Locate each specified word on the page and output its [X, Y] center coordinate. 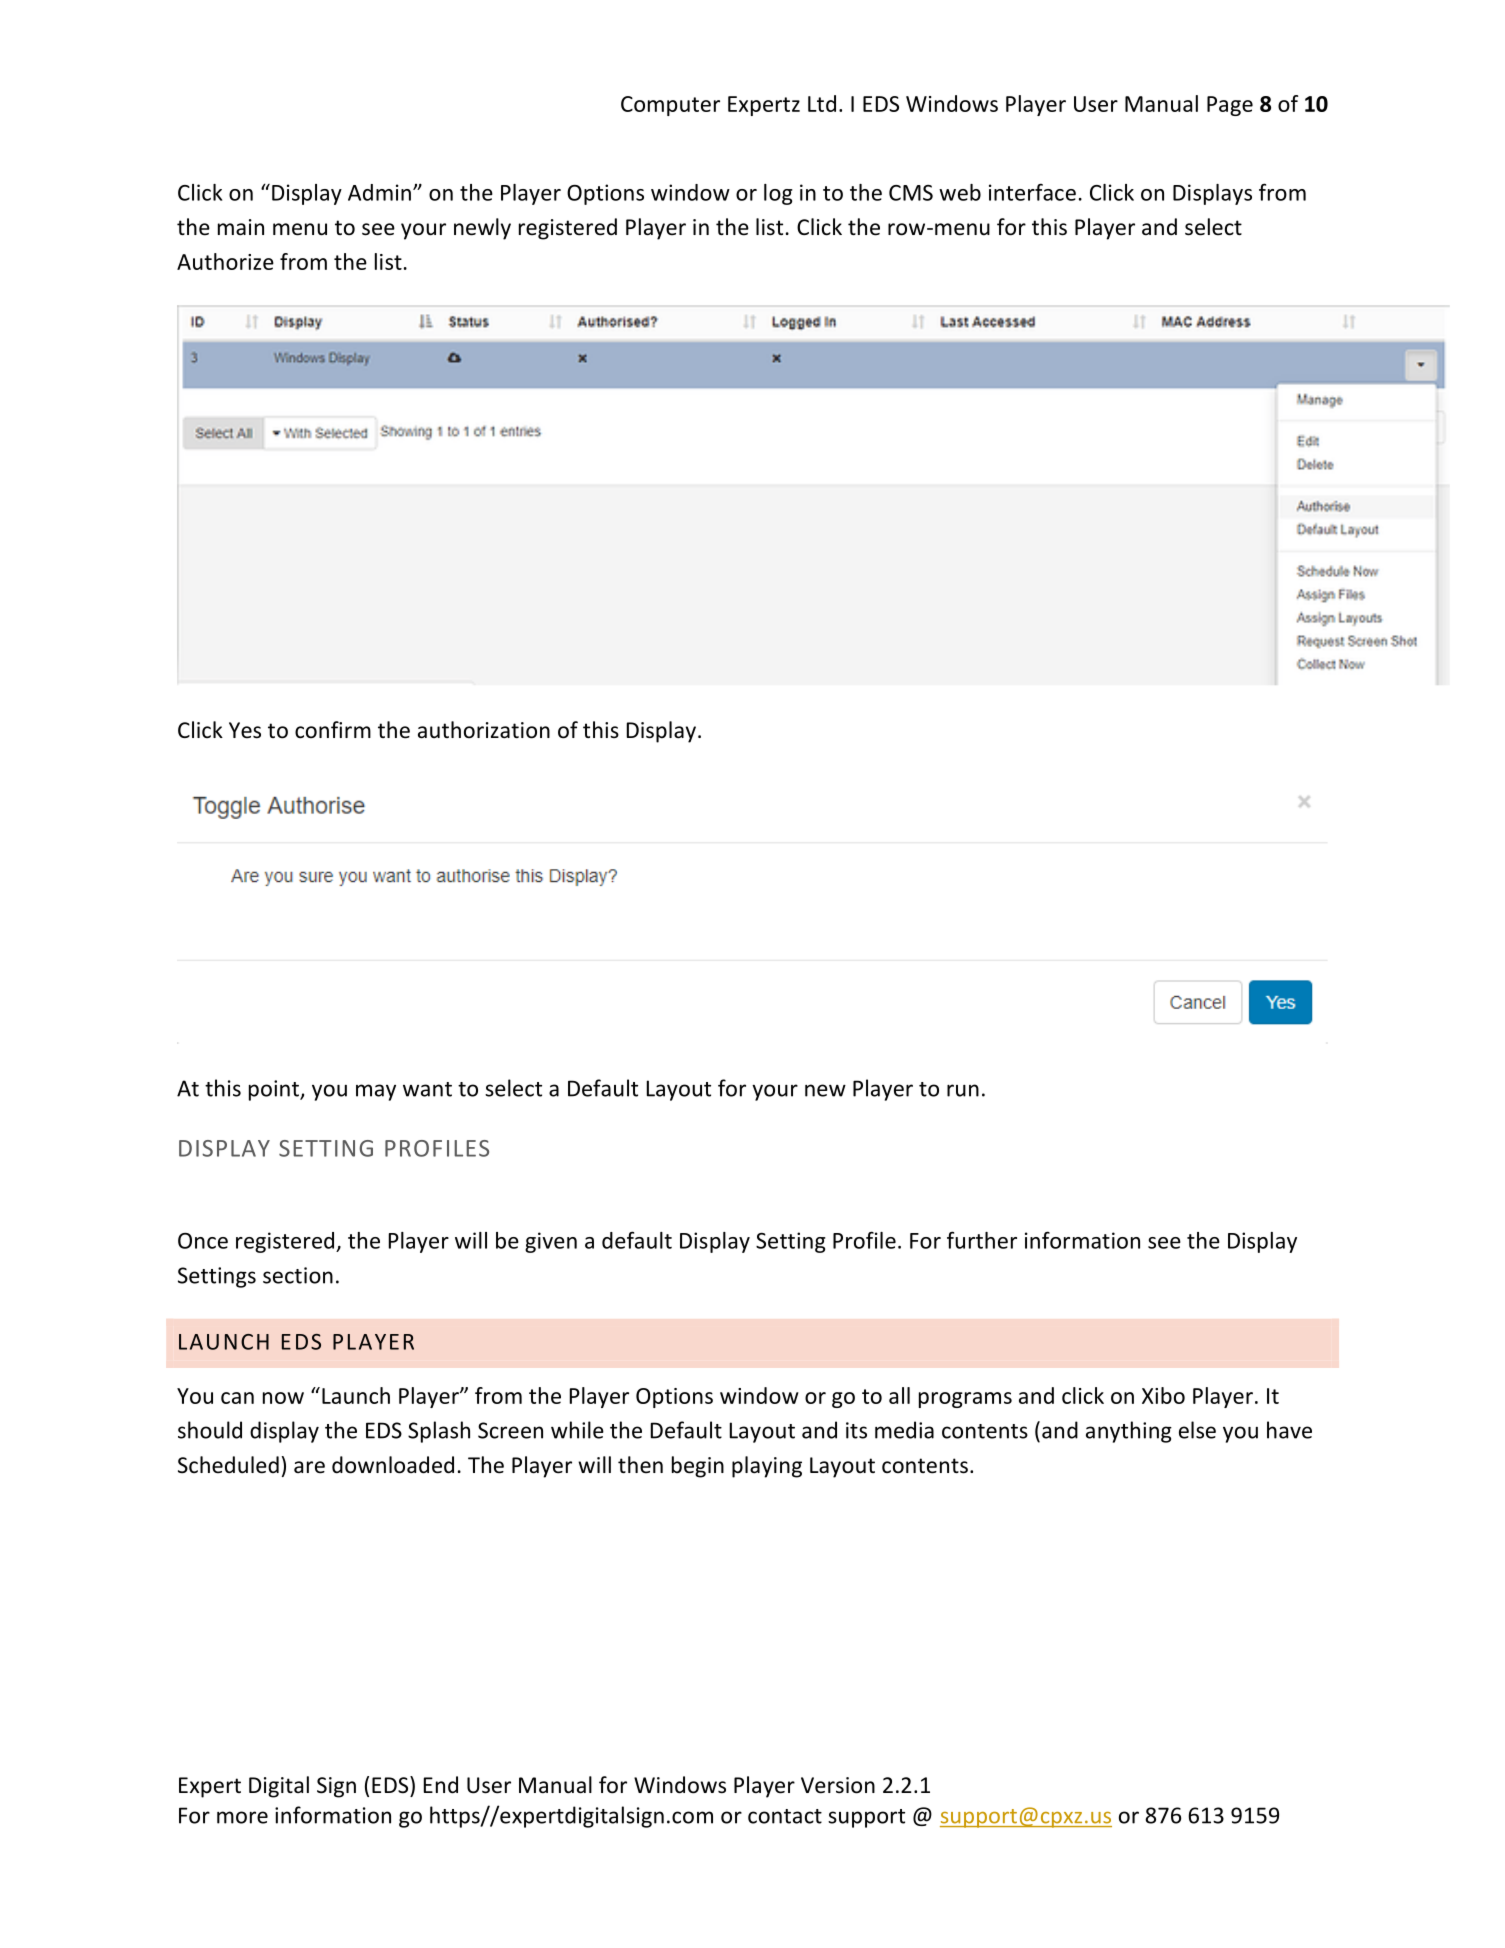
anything [1129, 1432]
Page [1230, 106]
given [551, 1242]
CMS [911, 193]
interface [1032, 192]
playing [767, 1467]
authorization [484, 730]
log [778, 194]
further [982, 1240]
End [441, 1785]
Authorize [225, 261]
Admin [379, 192]
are [309, 1467]
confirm [333, 730]
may [376, 1092]
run [963, 1090]
